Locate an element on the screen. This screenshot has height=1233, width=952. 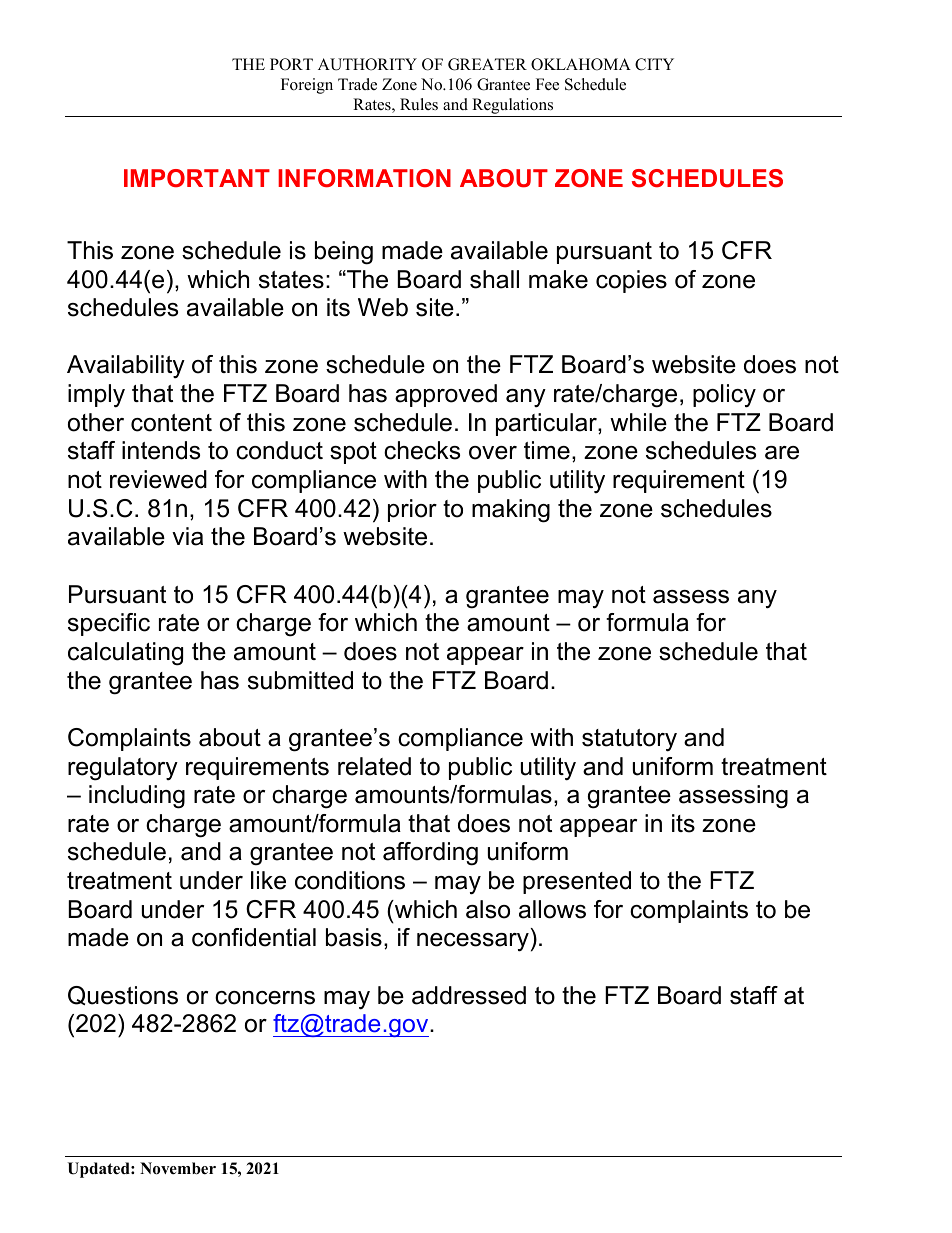
CITY is located at coordinates (654, 64).
